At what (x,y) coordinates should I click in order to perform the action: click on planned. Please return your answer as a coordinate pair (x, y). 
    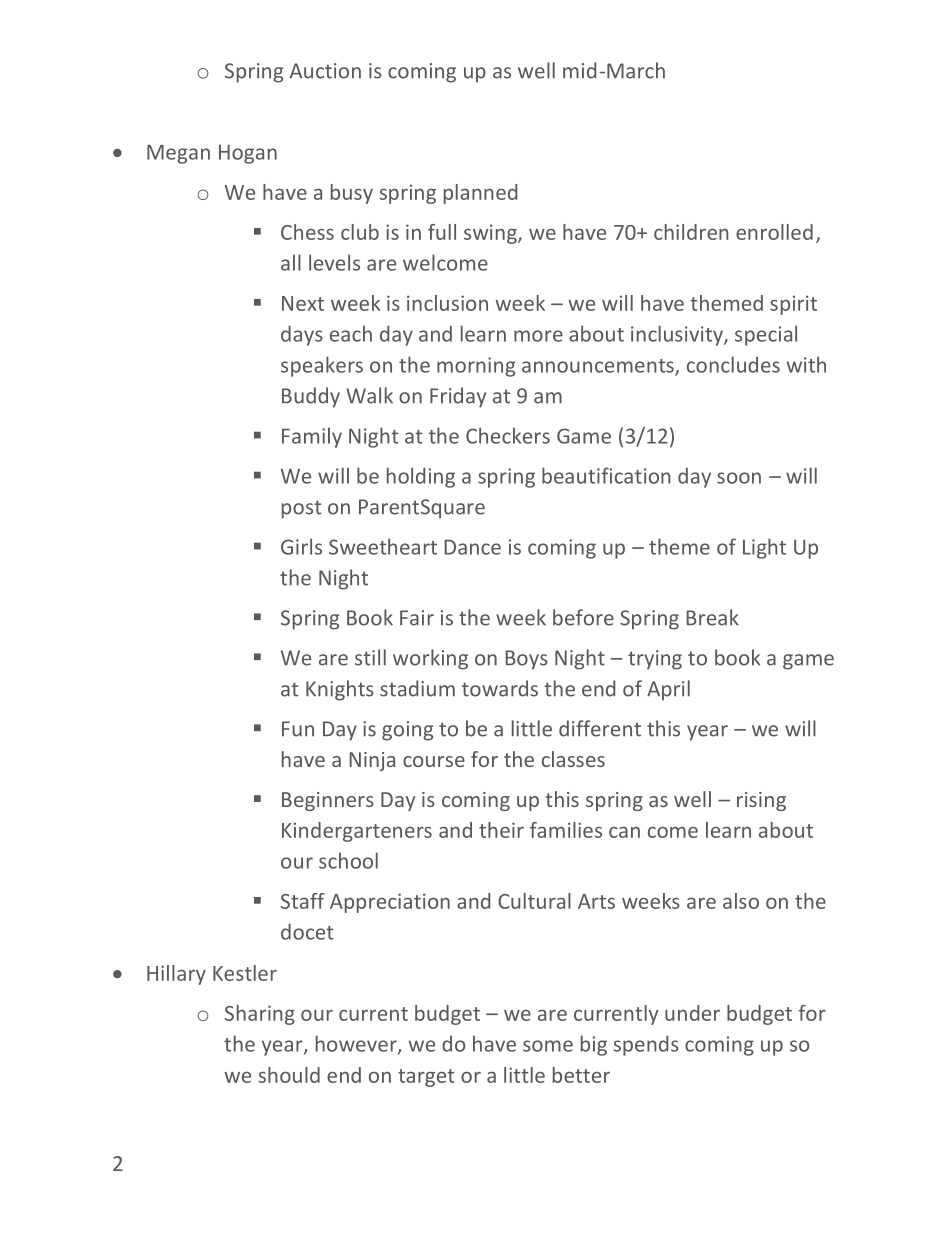
    Looking at the image, I should click on (480, 194).
